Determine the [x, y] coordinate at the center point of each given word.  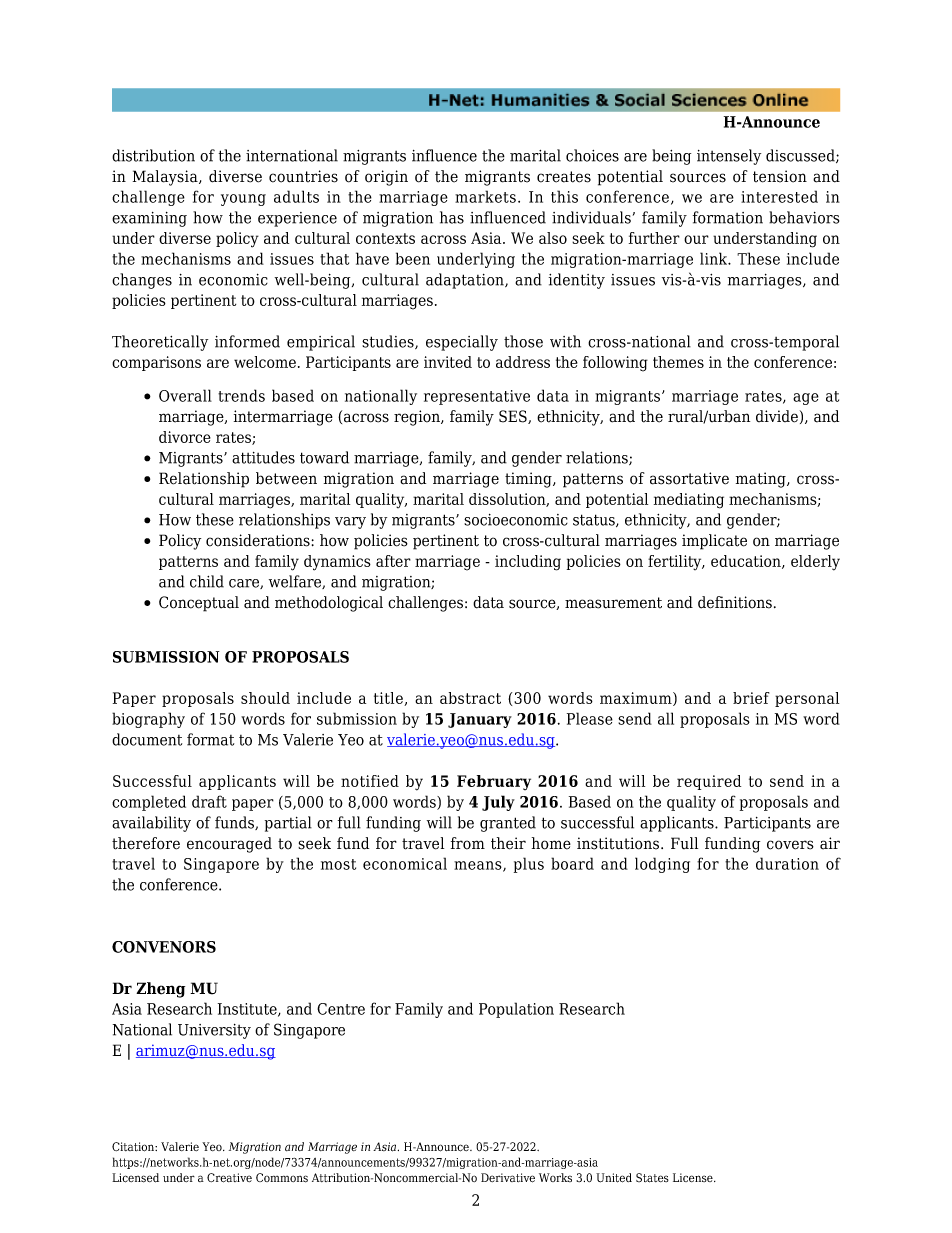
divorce [185, 437]
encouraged [229, 845]
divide [777, 416]
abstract [470, 698]
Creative [229, 1178]
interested [779, 196]
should [265, 698]
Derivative [508, 1178]
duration [787, 863]
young [243, 200]
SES [514, 417]
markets [485, 196]
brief [751, 698]
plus [529, 865]
